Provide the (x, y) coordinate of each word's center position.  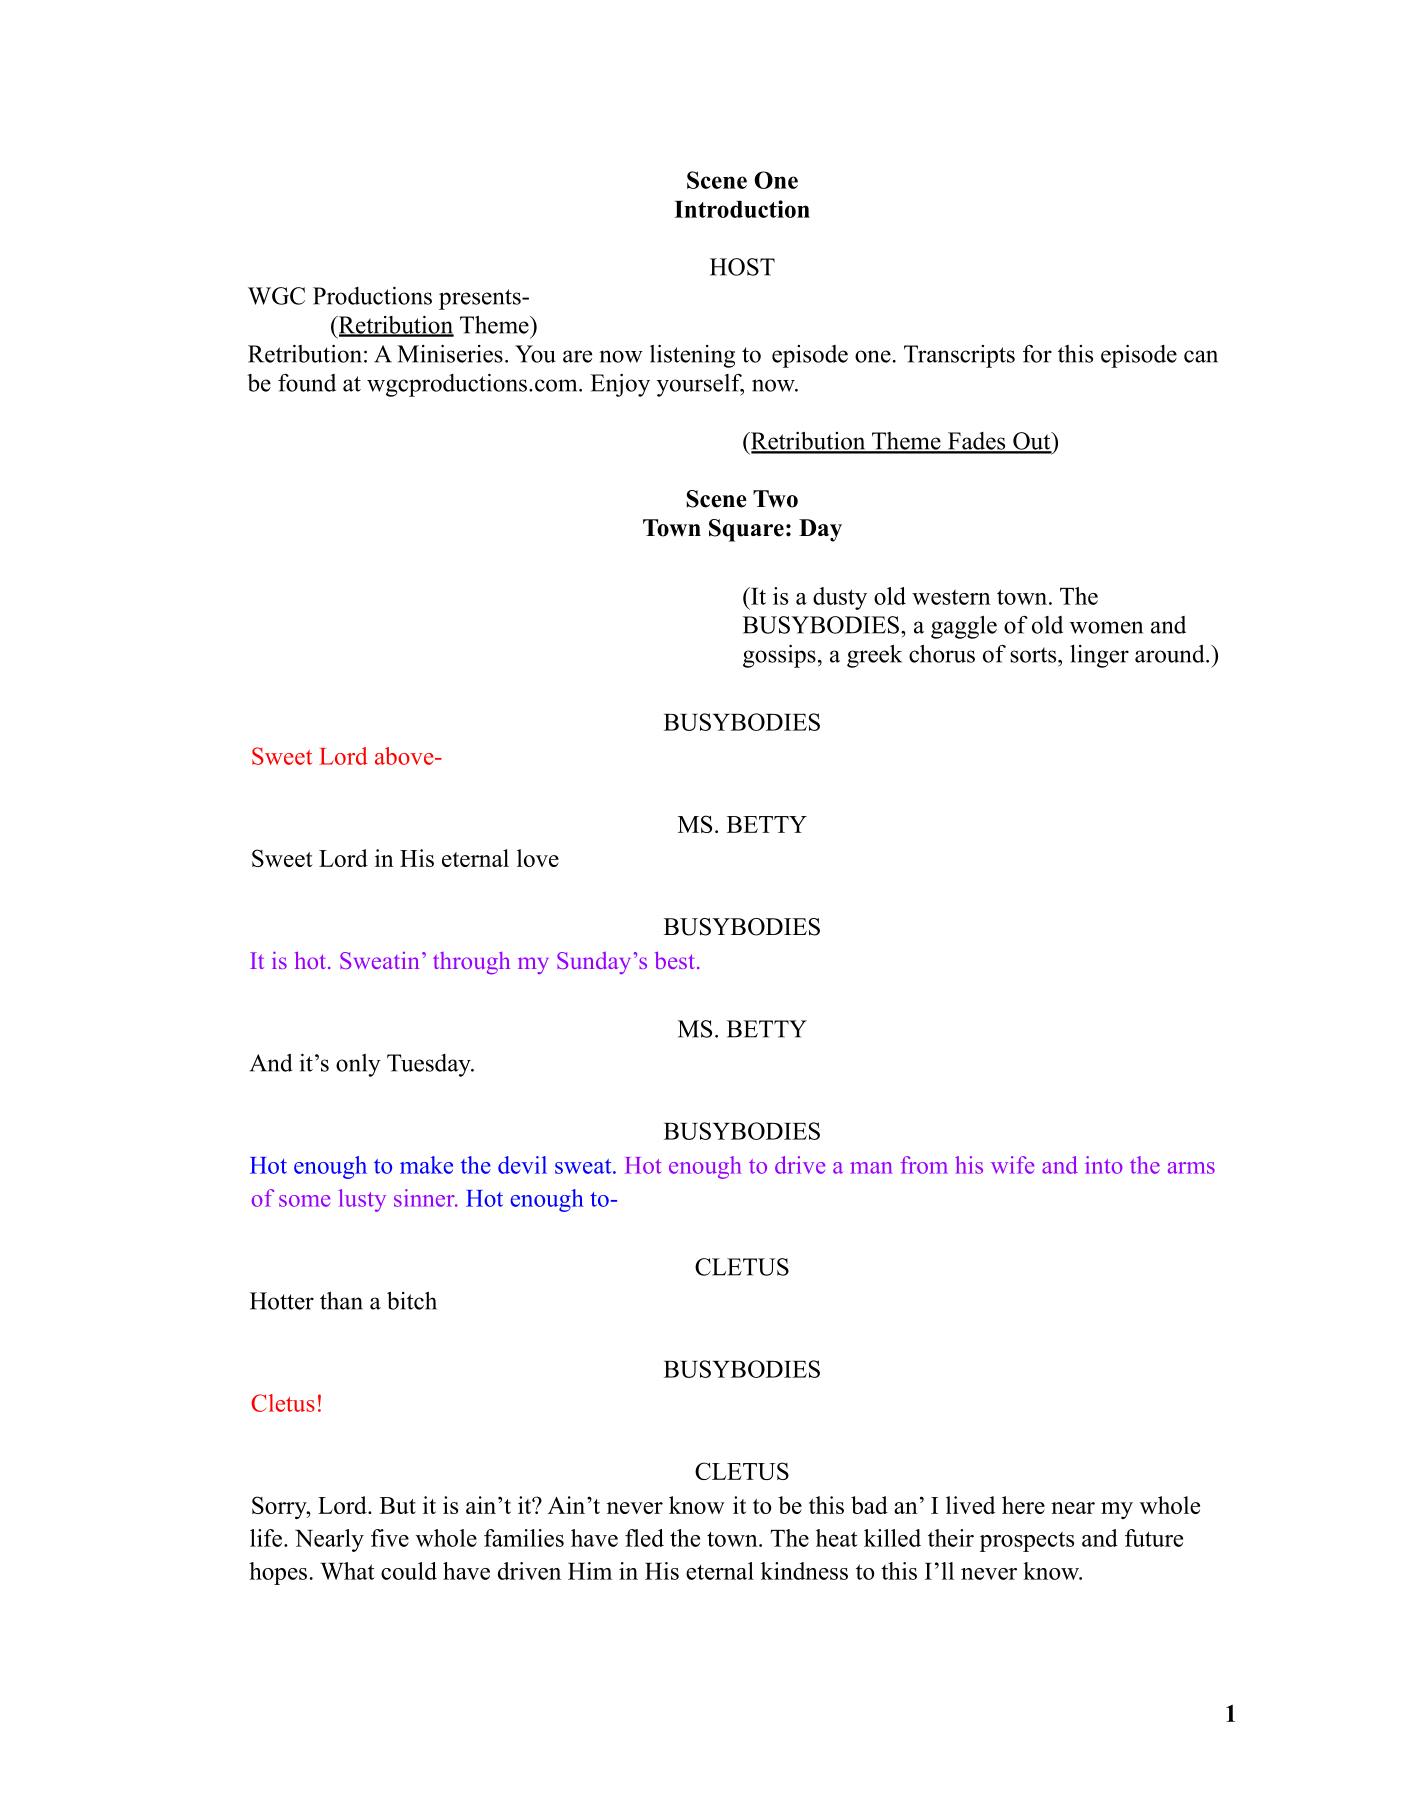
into (1104, 1165)
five (390, 1538)
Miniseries (450, 354)
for (1037, 354)
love (538, 858)
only (358, 1065)
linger (1099, 656)
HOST (742, 267)
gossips (779, 656)
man (871, 1168)
